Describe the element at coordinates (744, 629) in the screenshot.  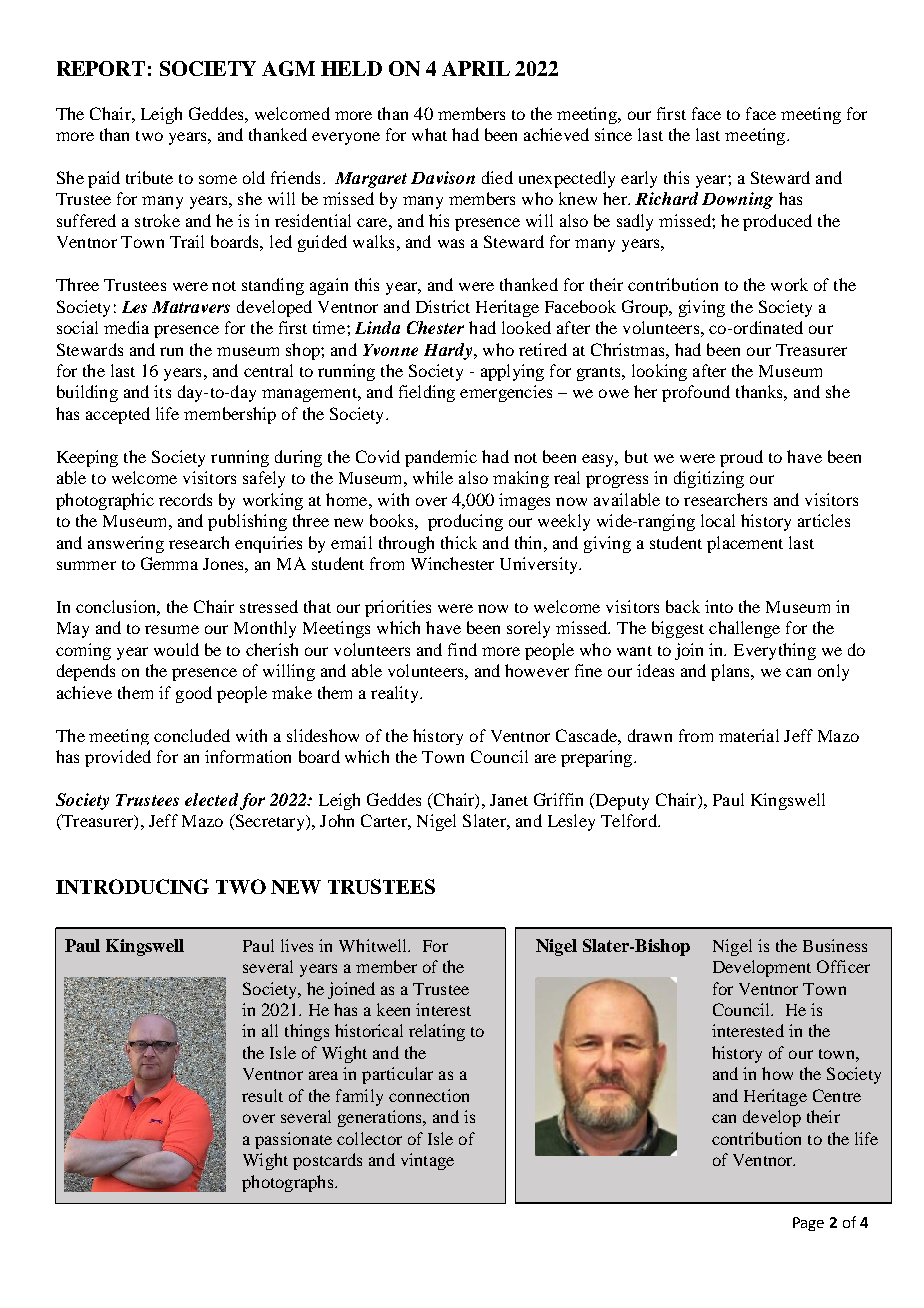
I see `challenge` at that location.
